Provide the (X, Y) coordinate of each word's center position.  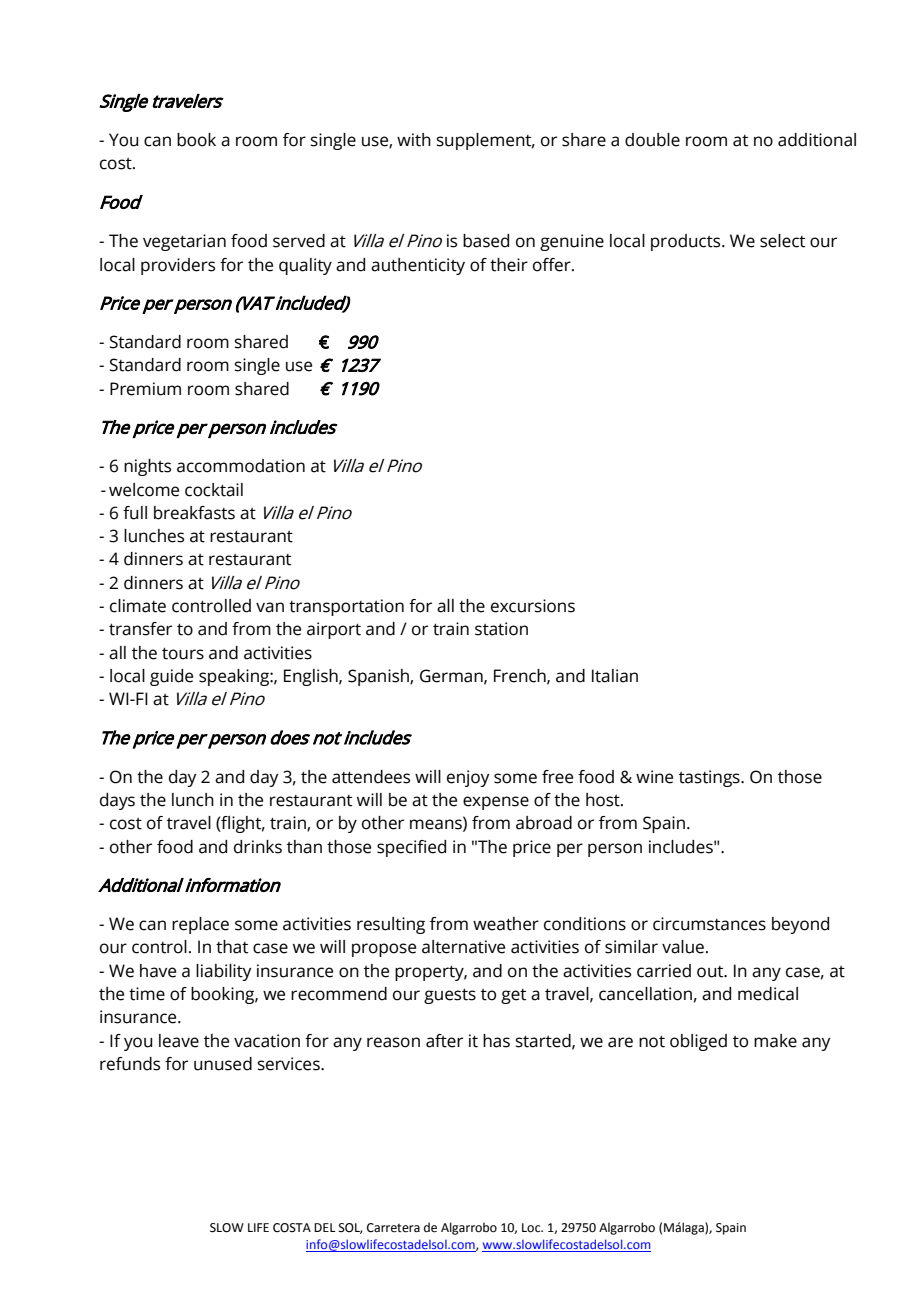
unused (223, 1064)
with (414, 140)
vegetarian (184, 242)
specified (411, 848)
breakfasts (194, 513)
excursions (533, 606)
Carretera (393, 1228)
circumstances (709, 924)
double (652, 140)
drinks (258, 847)
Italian (615, 676)
